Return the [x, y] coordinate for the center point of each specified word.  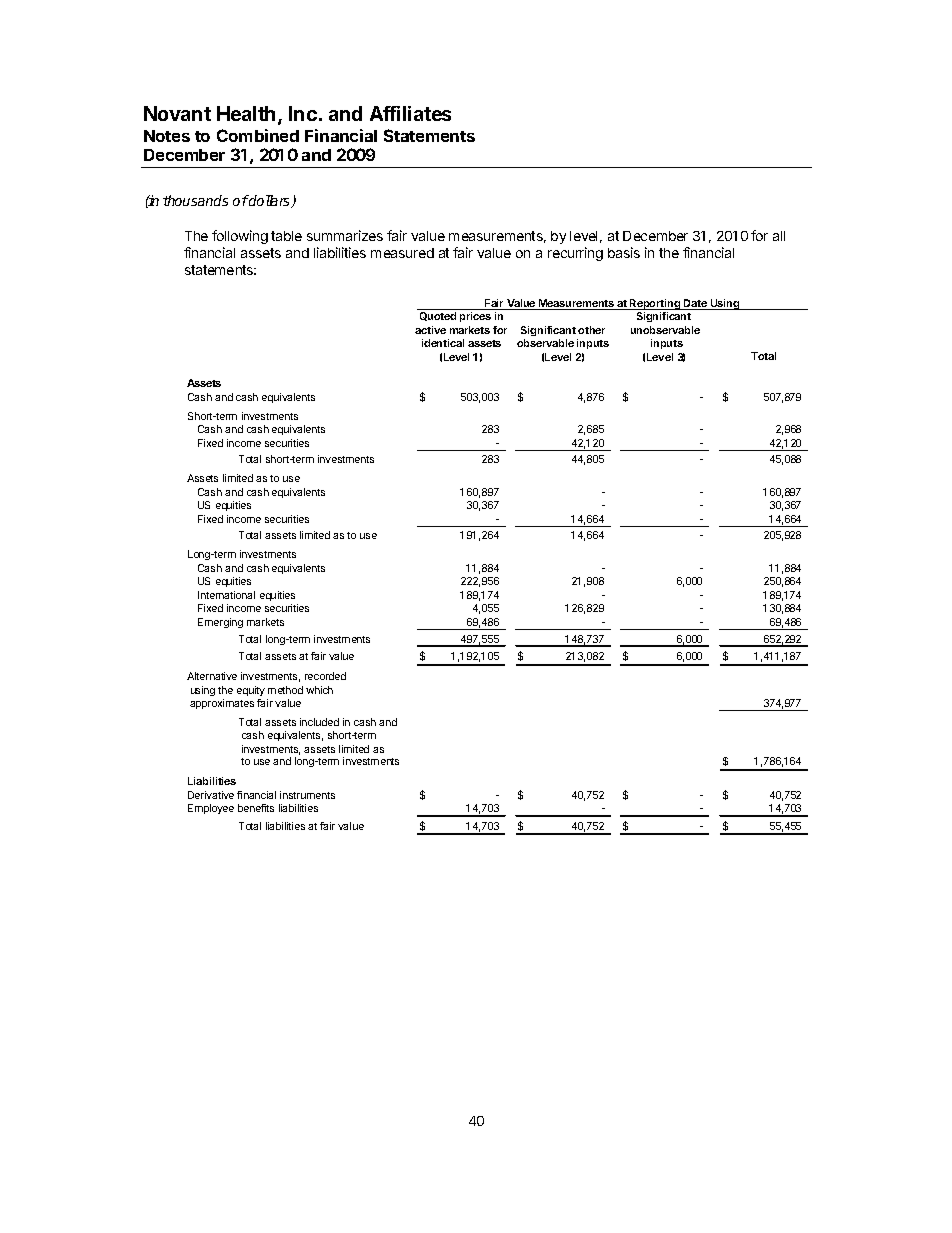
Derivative [211, 795]
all [779, 236]
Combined [258, 135]
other [591, 330]
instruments [307, 795]
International [226, 595]
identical [443, 343]
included [319, 722]
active [430, 330]
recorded [325, 676]
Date [695, 304]
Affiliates [410, 113]
